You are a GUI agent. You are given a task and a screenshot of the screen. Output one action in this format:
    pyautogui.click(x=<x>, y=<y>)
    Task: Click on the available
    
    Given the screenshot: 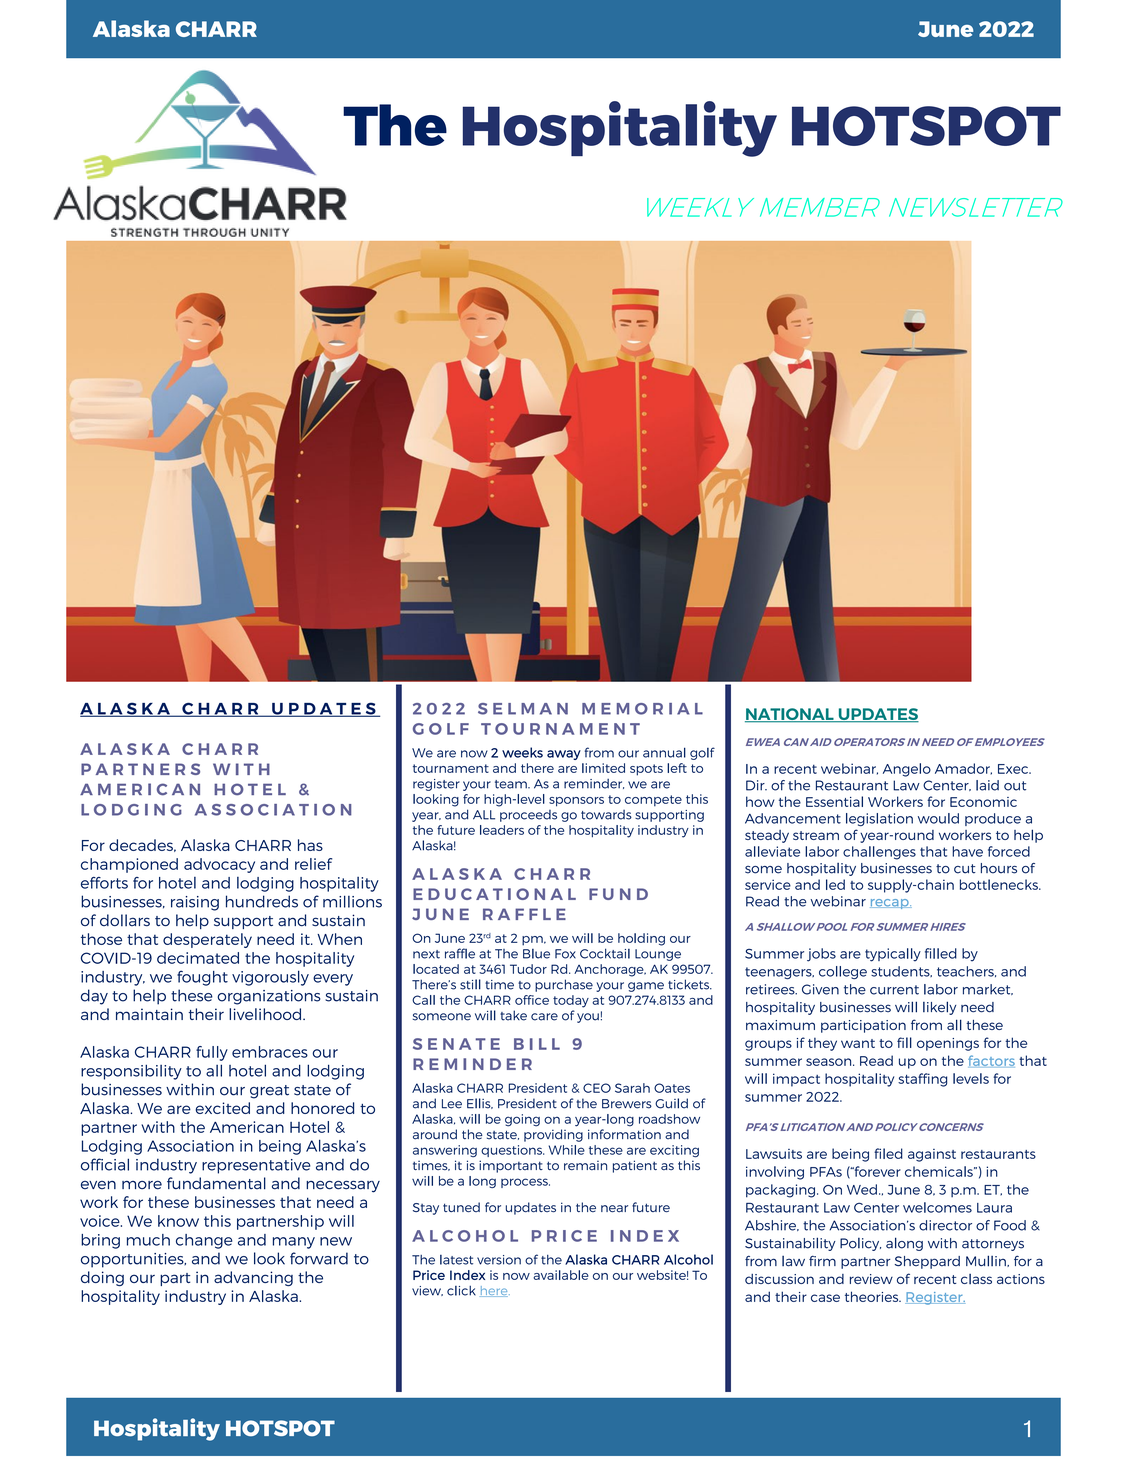 What is the action you would take?
    pyautogui.click(x=561, y=1275)
